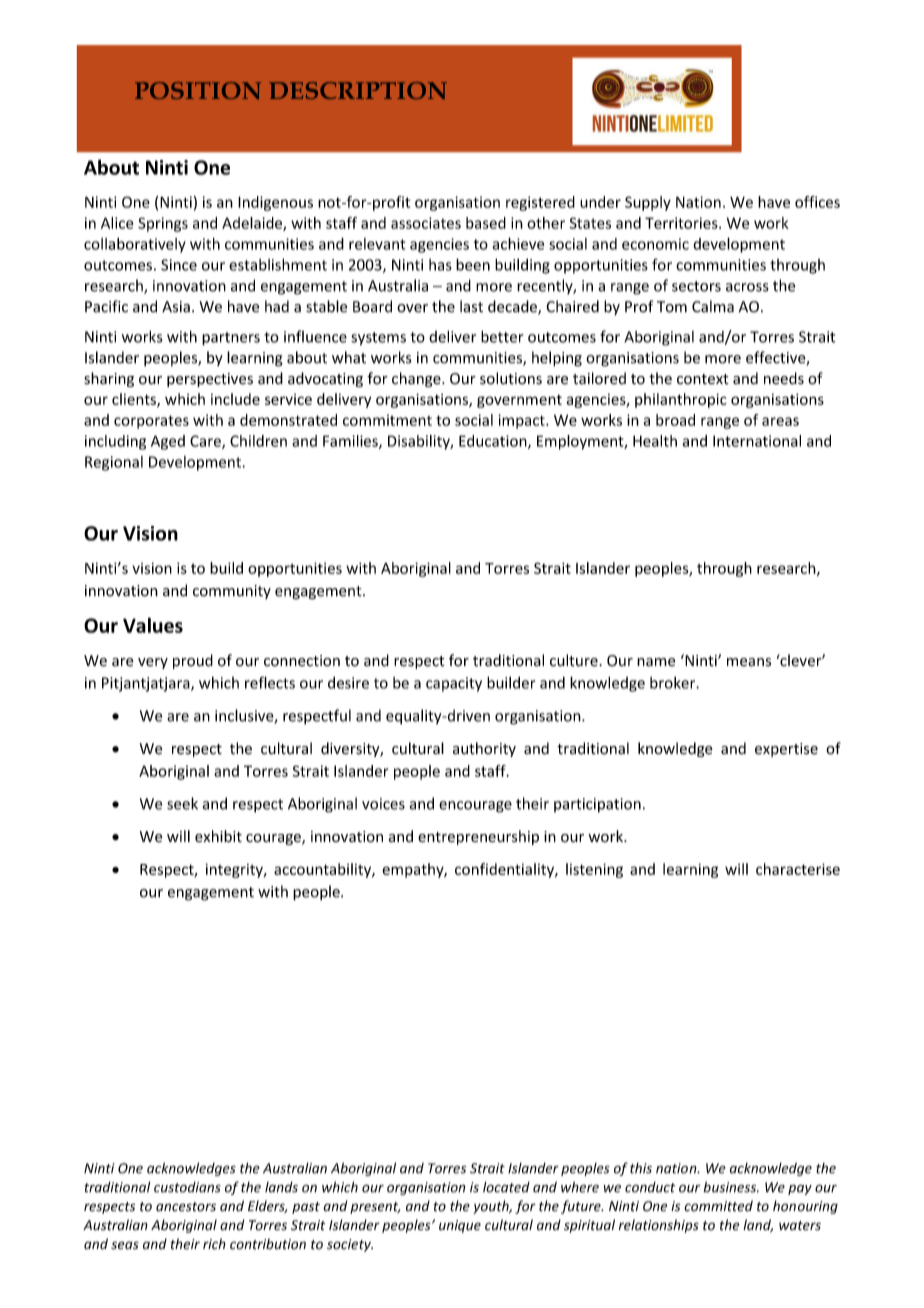  What do you see at coordinates (749, 662) in the screenshot?
I see `means` at bounding box center [749, 662].
